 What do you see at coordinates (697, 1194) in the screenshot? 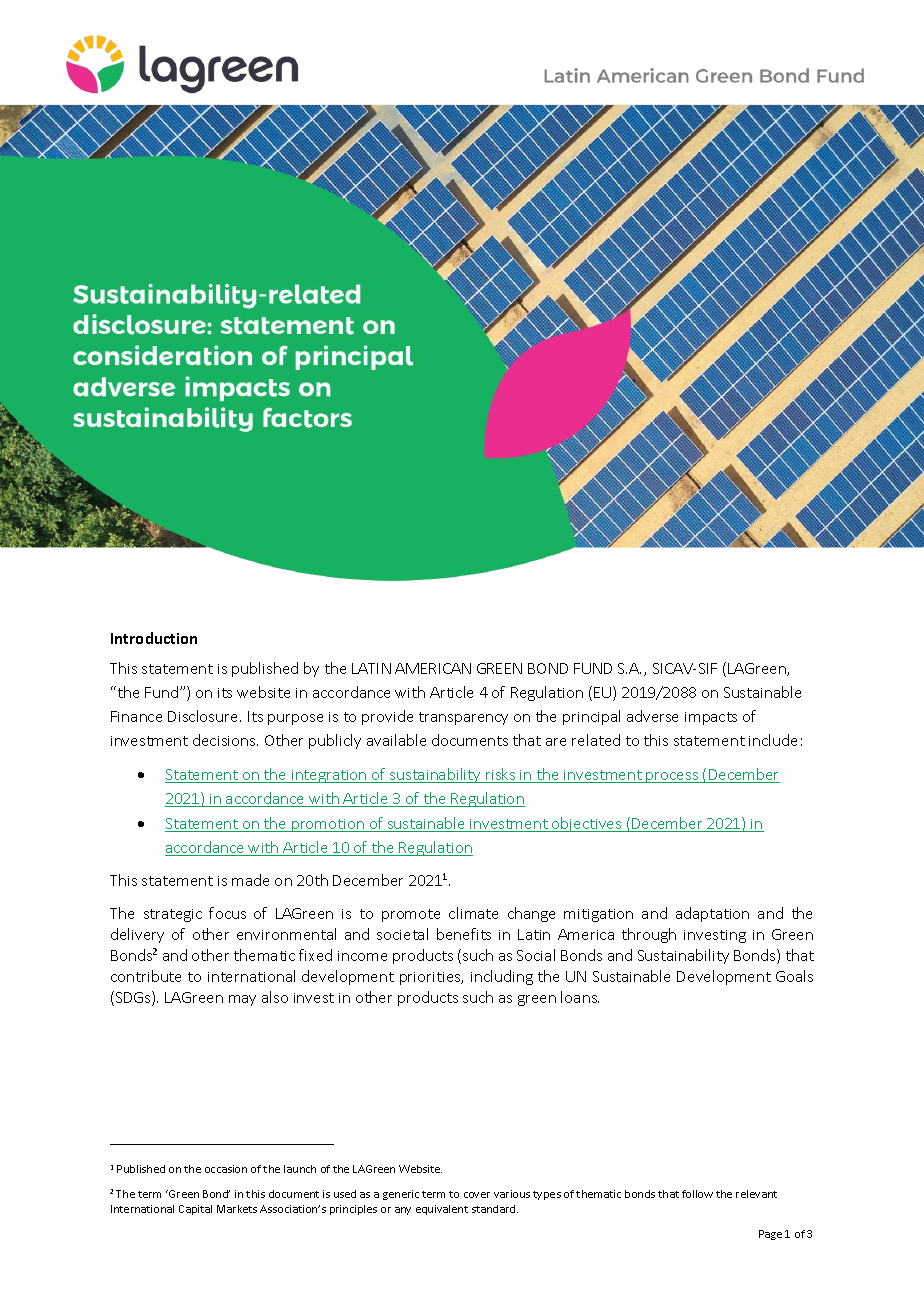
I see `follow` at bounding box center [697, 1194].
